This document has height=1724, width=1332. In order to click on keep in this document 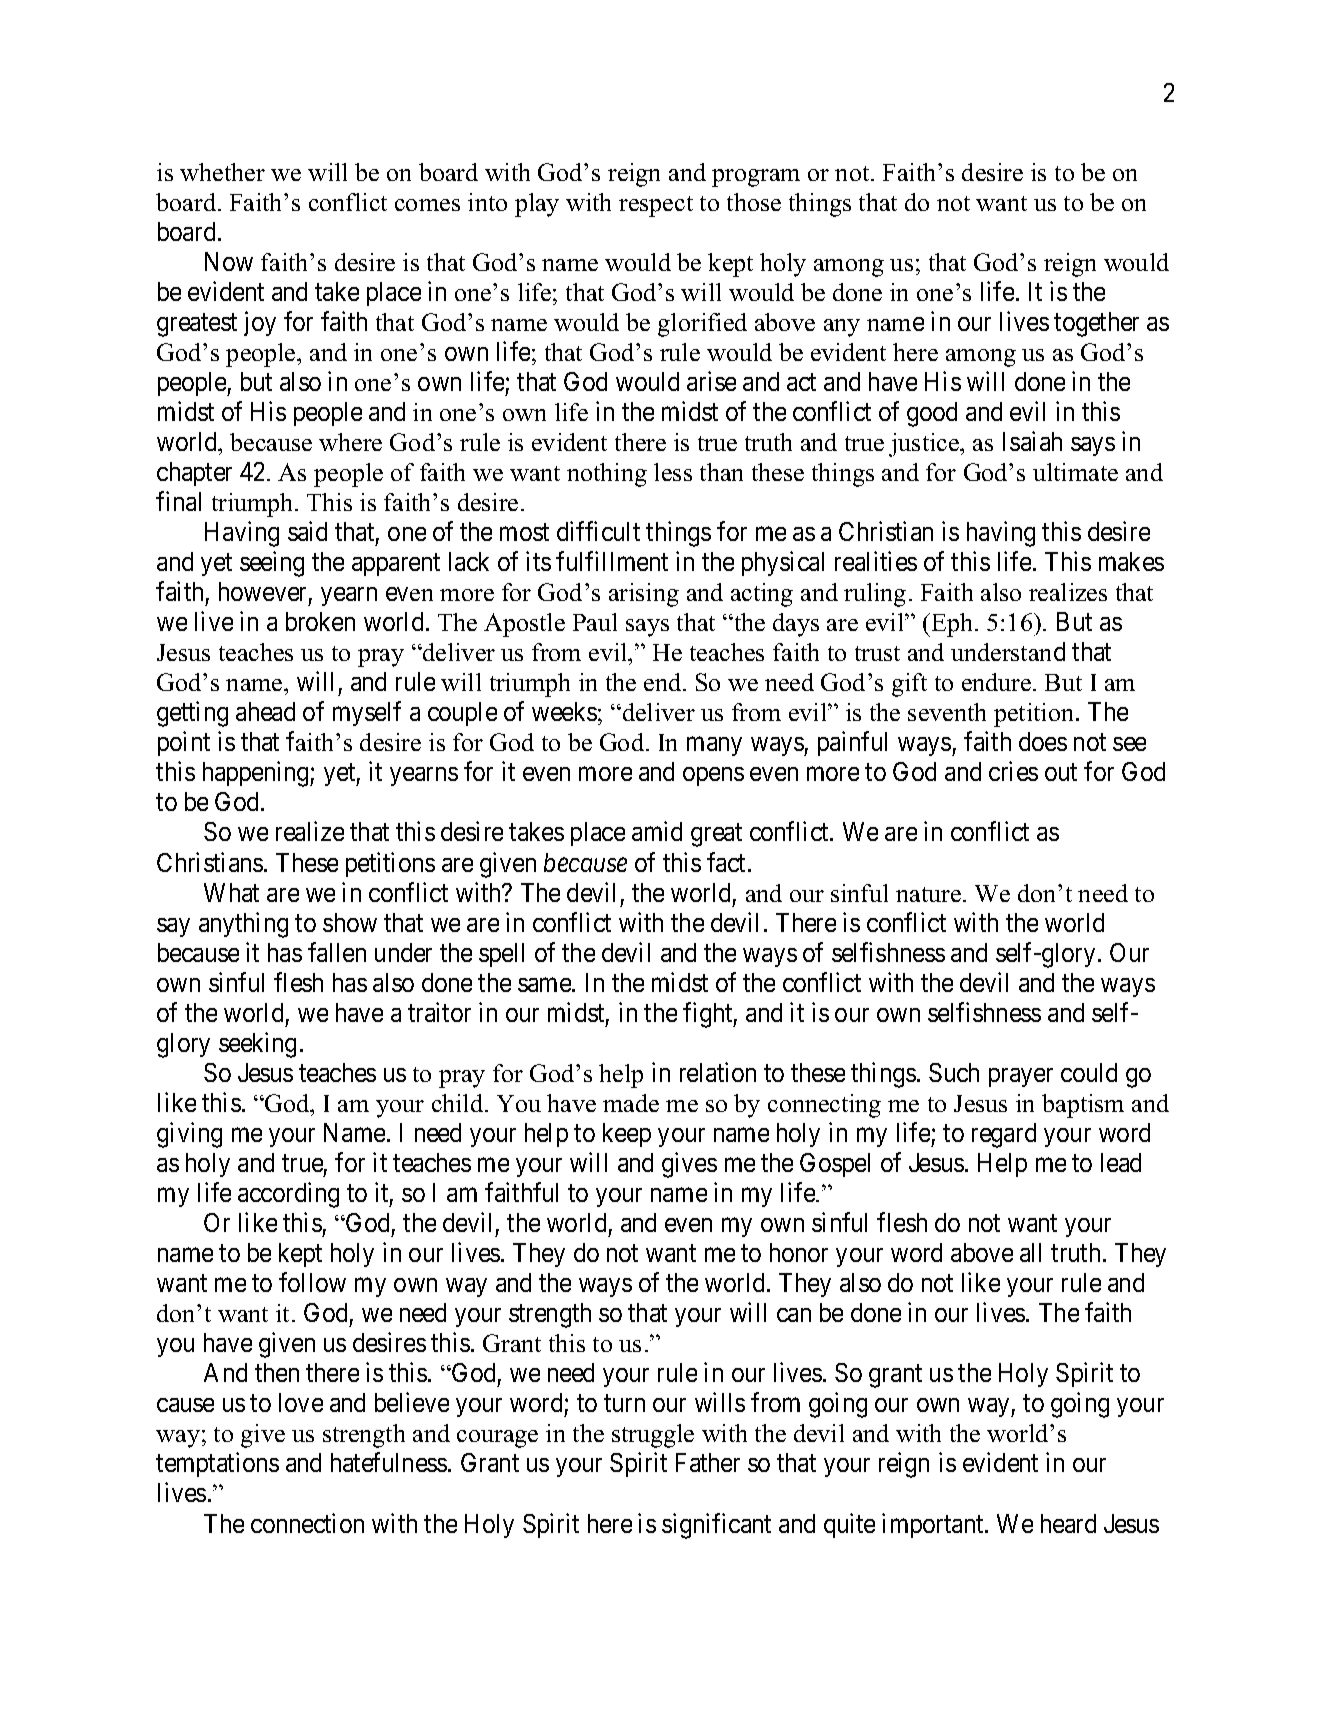, I will do `click(627, 1135)`.
